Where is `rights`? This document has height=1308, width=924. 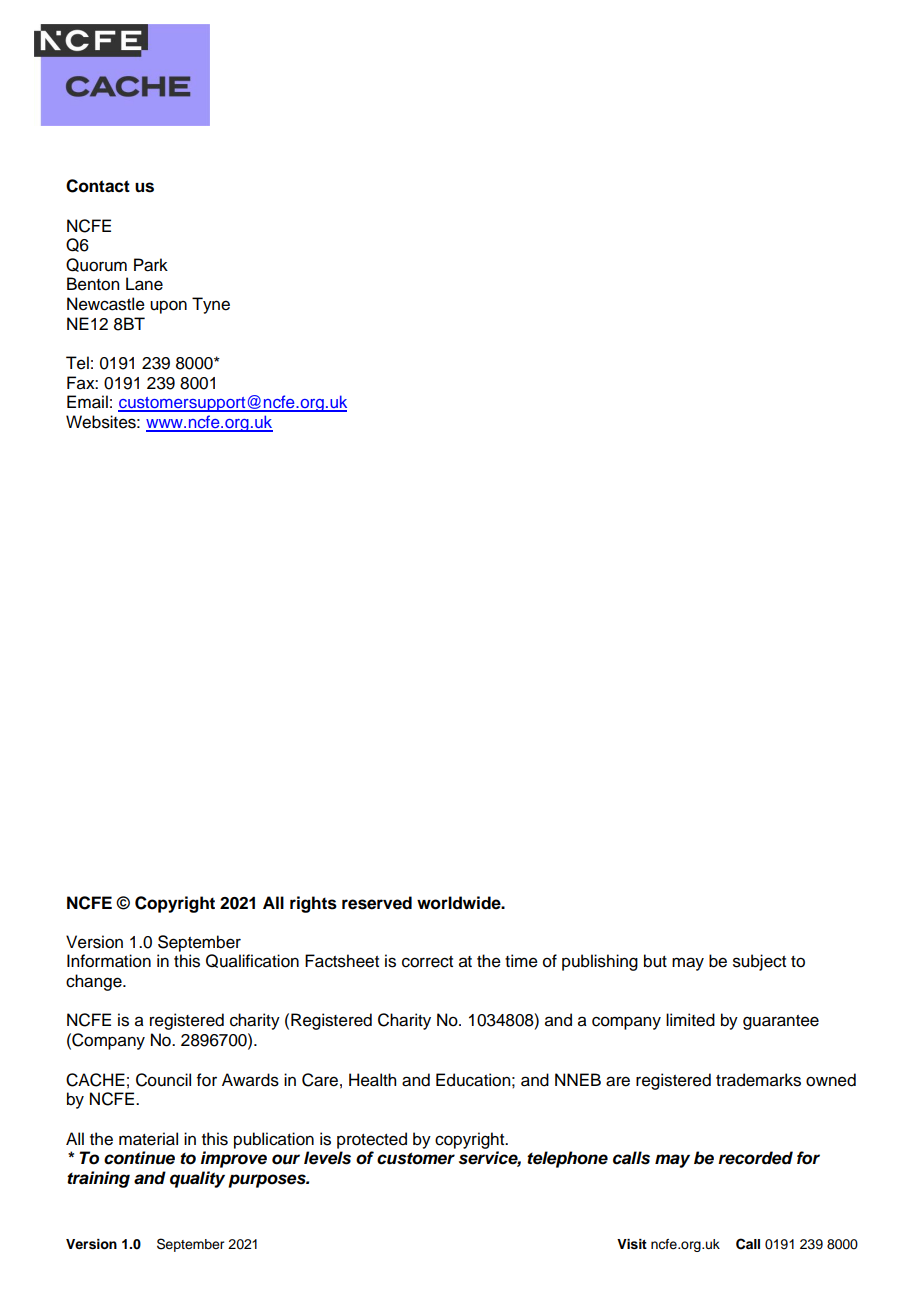
rights is located at coordinates (313, 904).
